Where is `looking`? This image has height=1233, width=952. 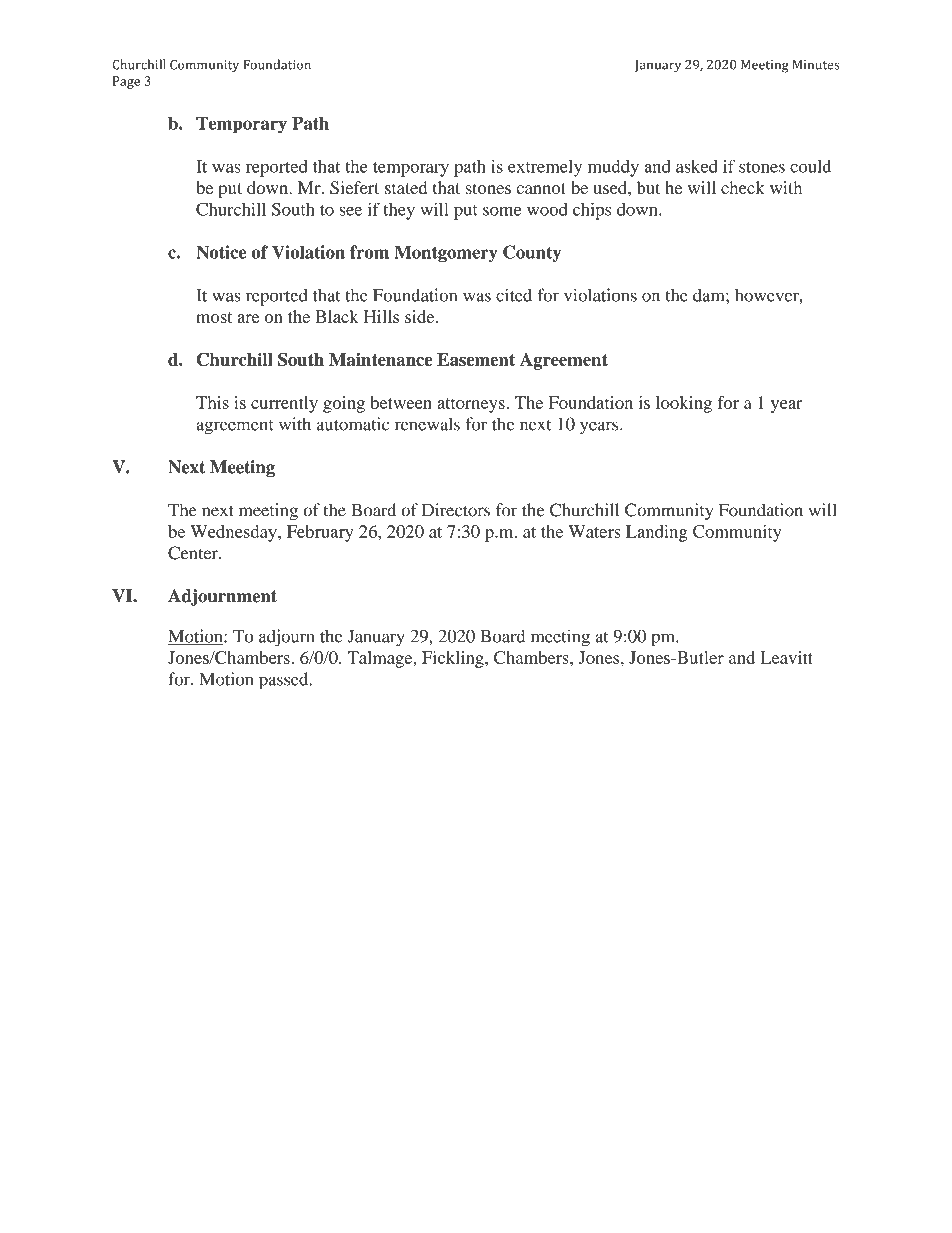 looking is located at coordinates (684, 404).
